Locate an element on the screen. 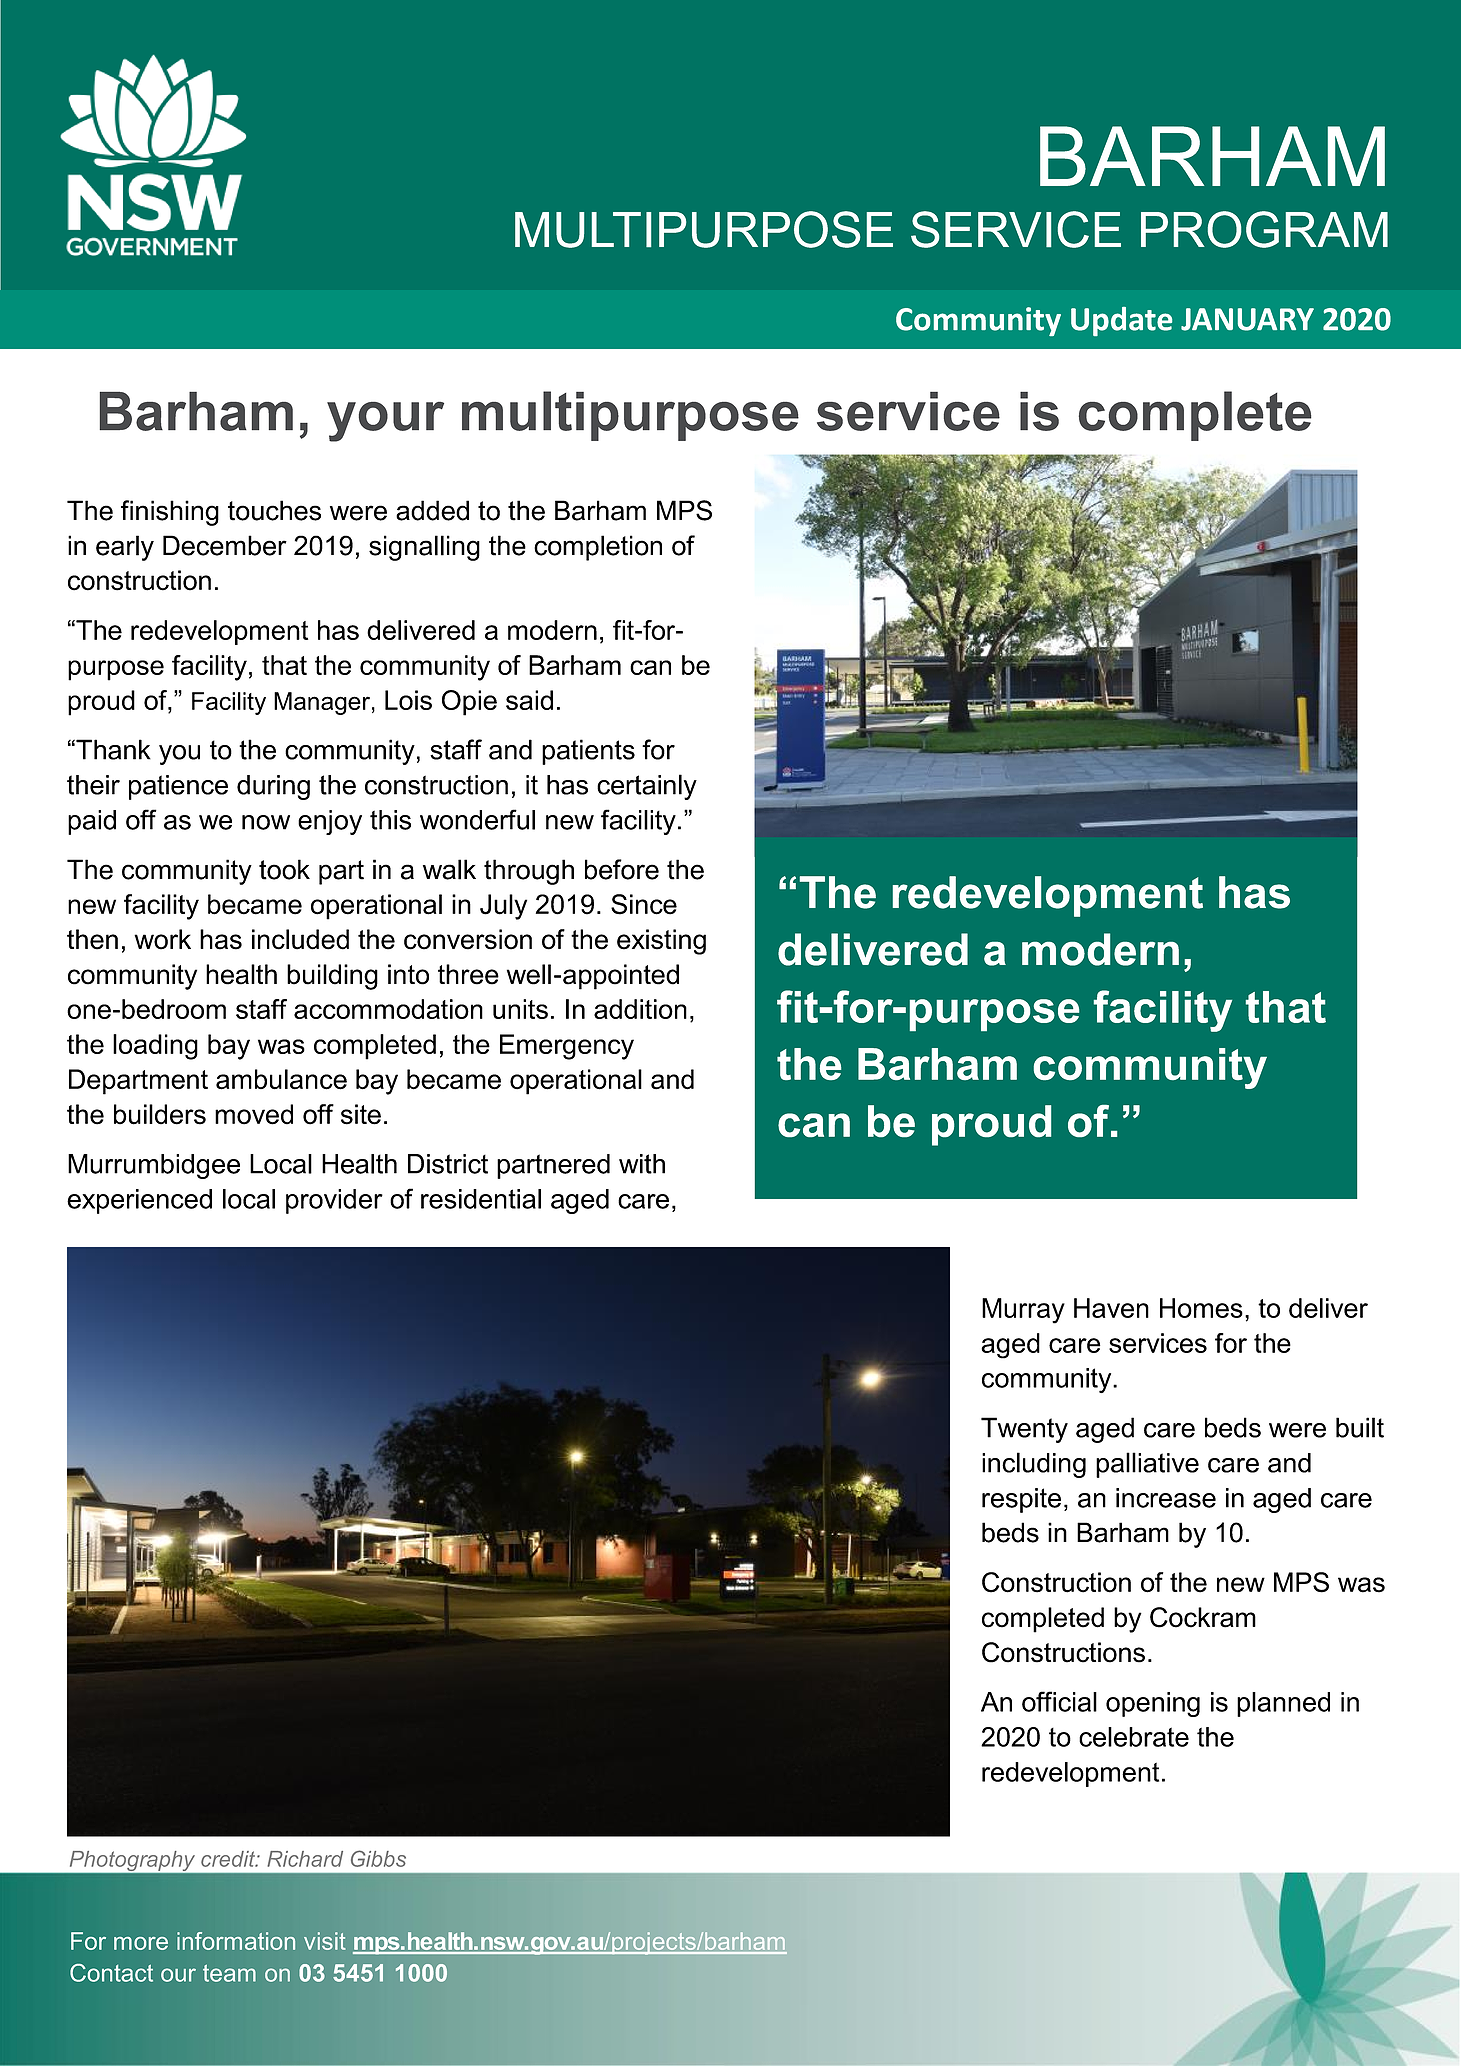 Image resolution: width=1461 pixels, height=2066 pixels. information is located at coordinates (236, 1941).
